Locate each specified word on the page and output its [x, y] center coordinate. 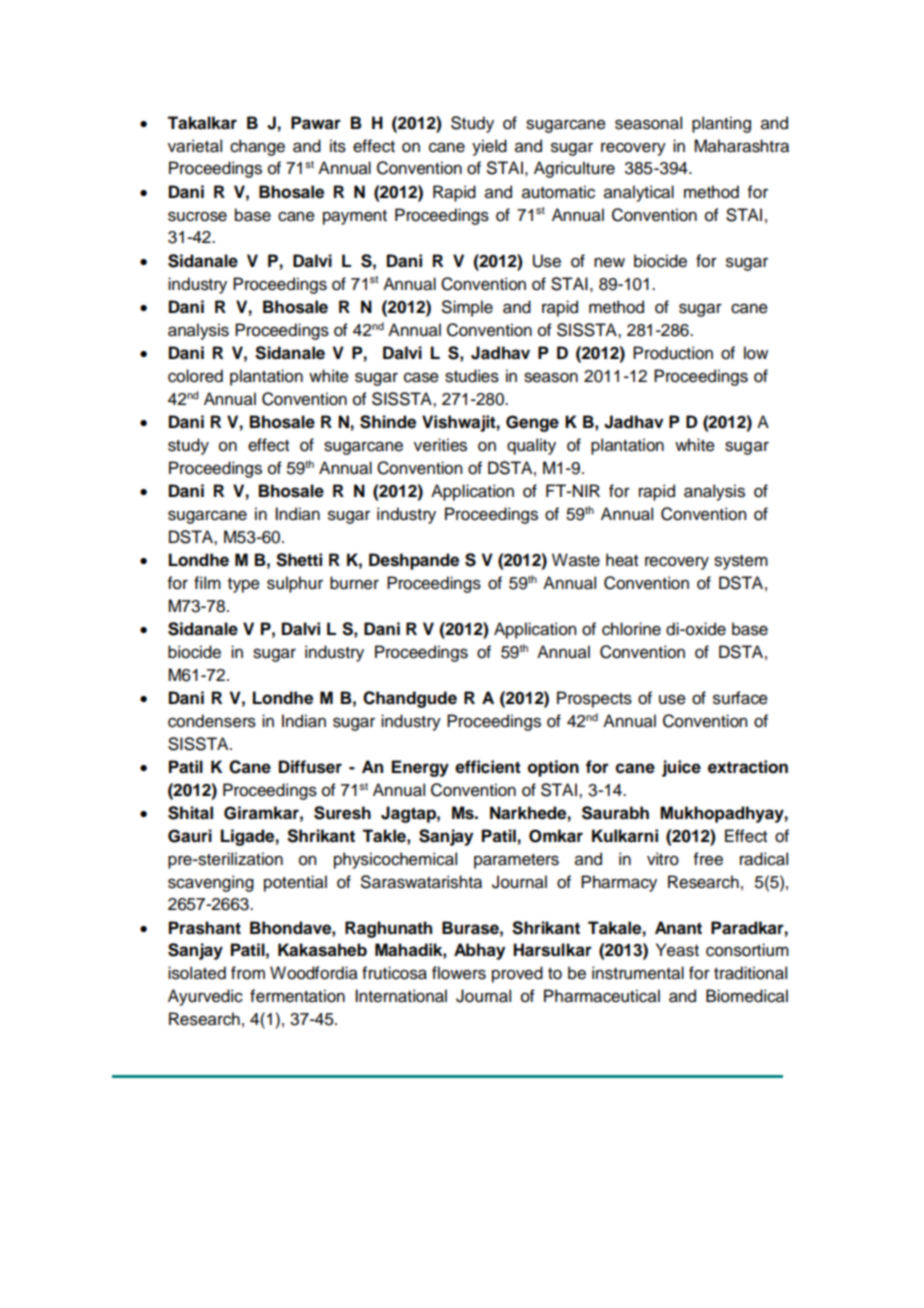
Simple [467, 308]
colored [195, 376]
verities [440, 445]
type [244, 585]
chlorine [631, 629]
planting [721, 124]
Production [673, 353]
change [257, 147]
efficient [488, 767]
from [248, 973]
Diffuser [310, 767]
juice [681, 768]
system [741, 562]
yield [489, 147]
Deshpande [414, 561]
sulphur [295, 584]
